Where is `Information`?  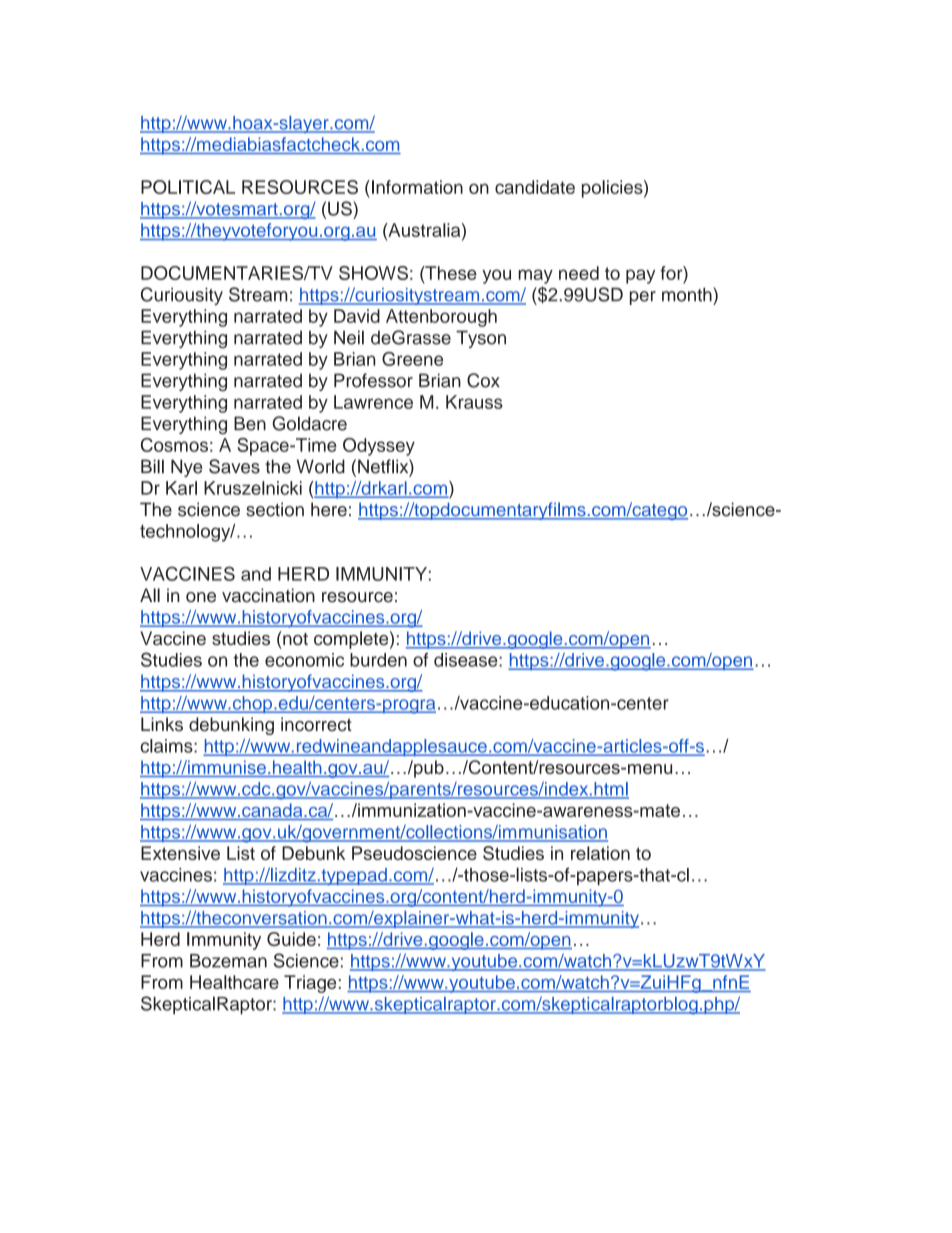 Information is located at coordinates (417, 187).
